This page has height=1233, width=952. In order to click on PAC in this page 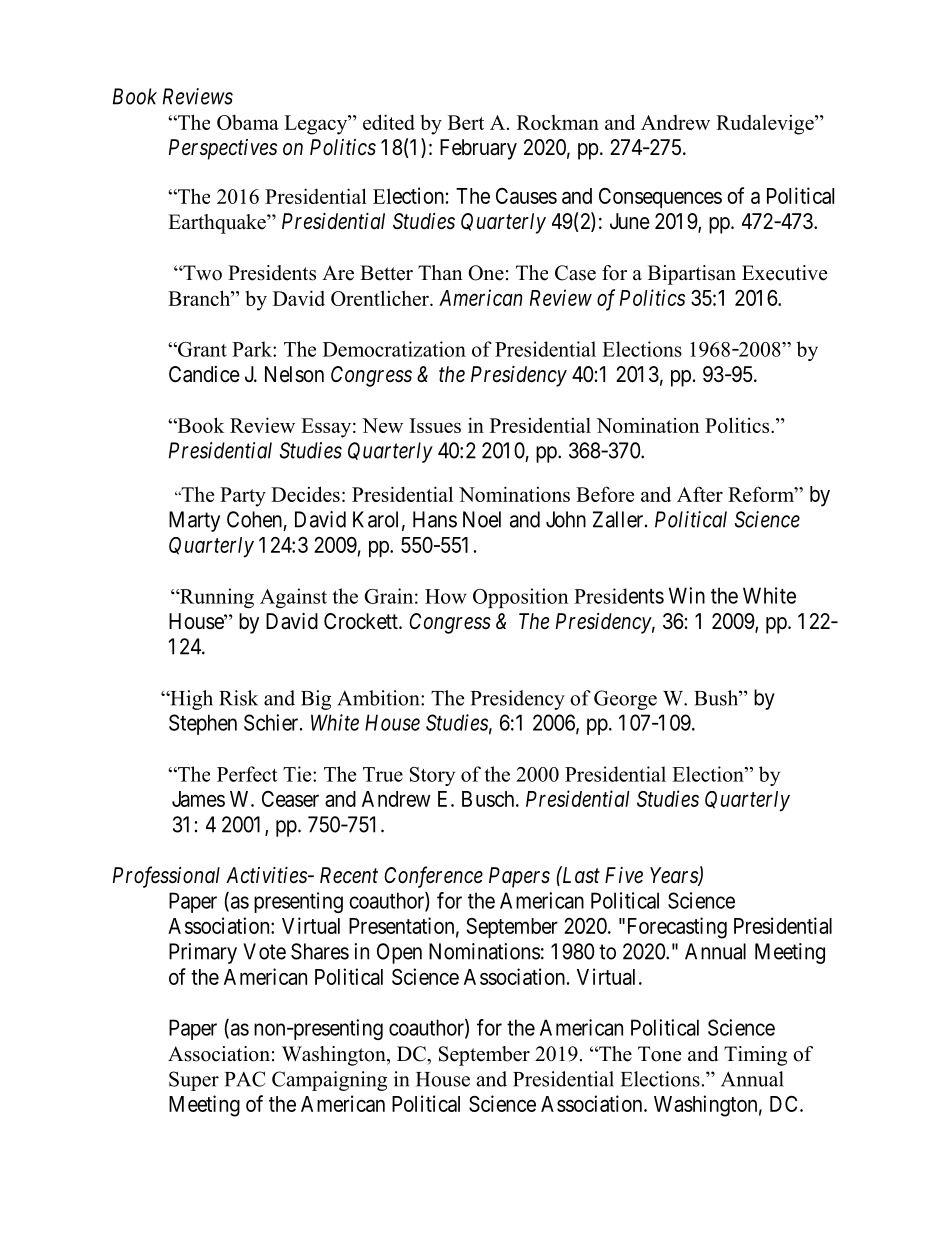, I will do `click(245, 1079)`.
